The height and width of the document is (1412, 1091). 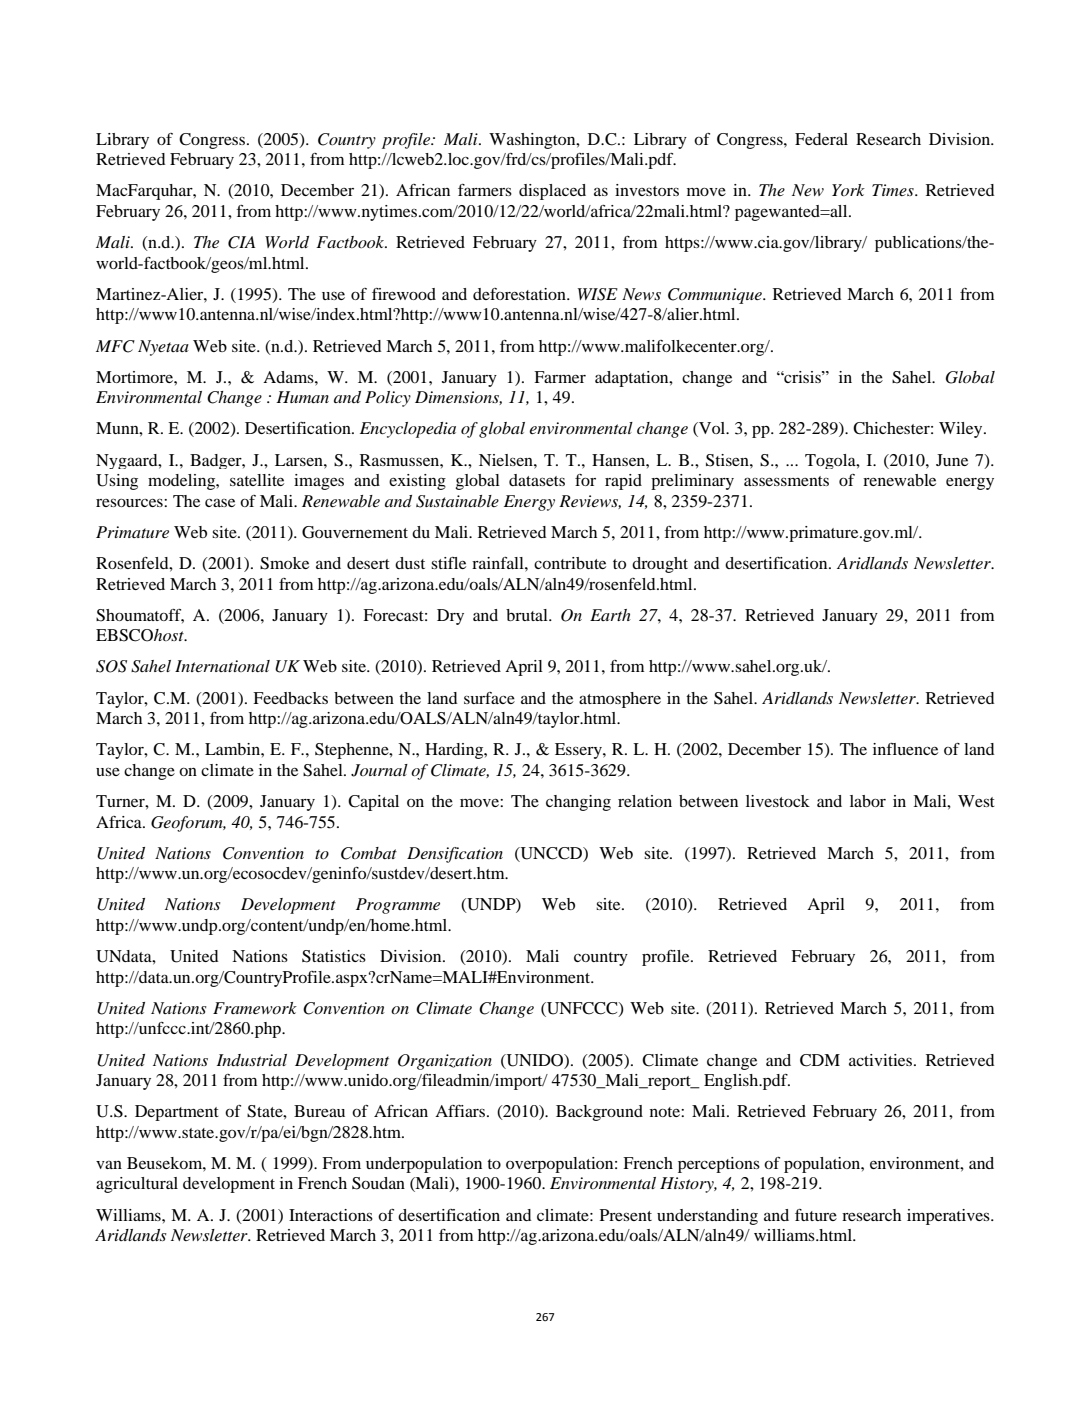 I want to click on firewood, so click(x=404, y=294).
